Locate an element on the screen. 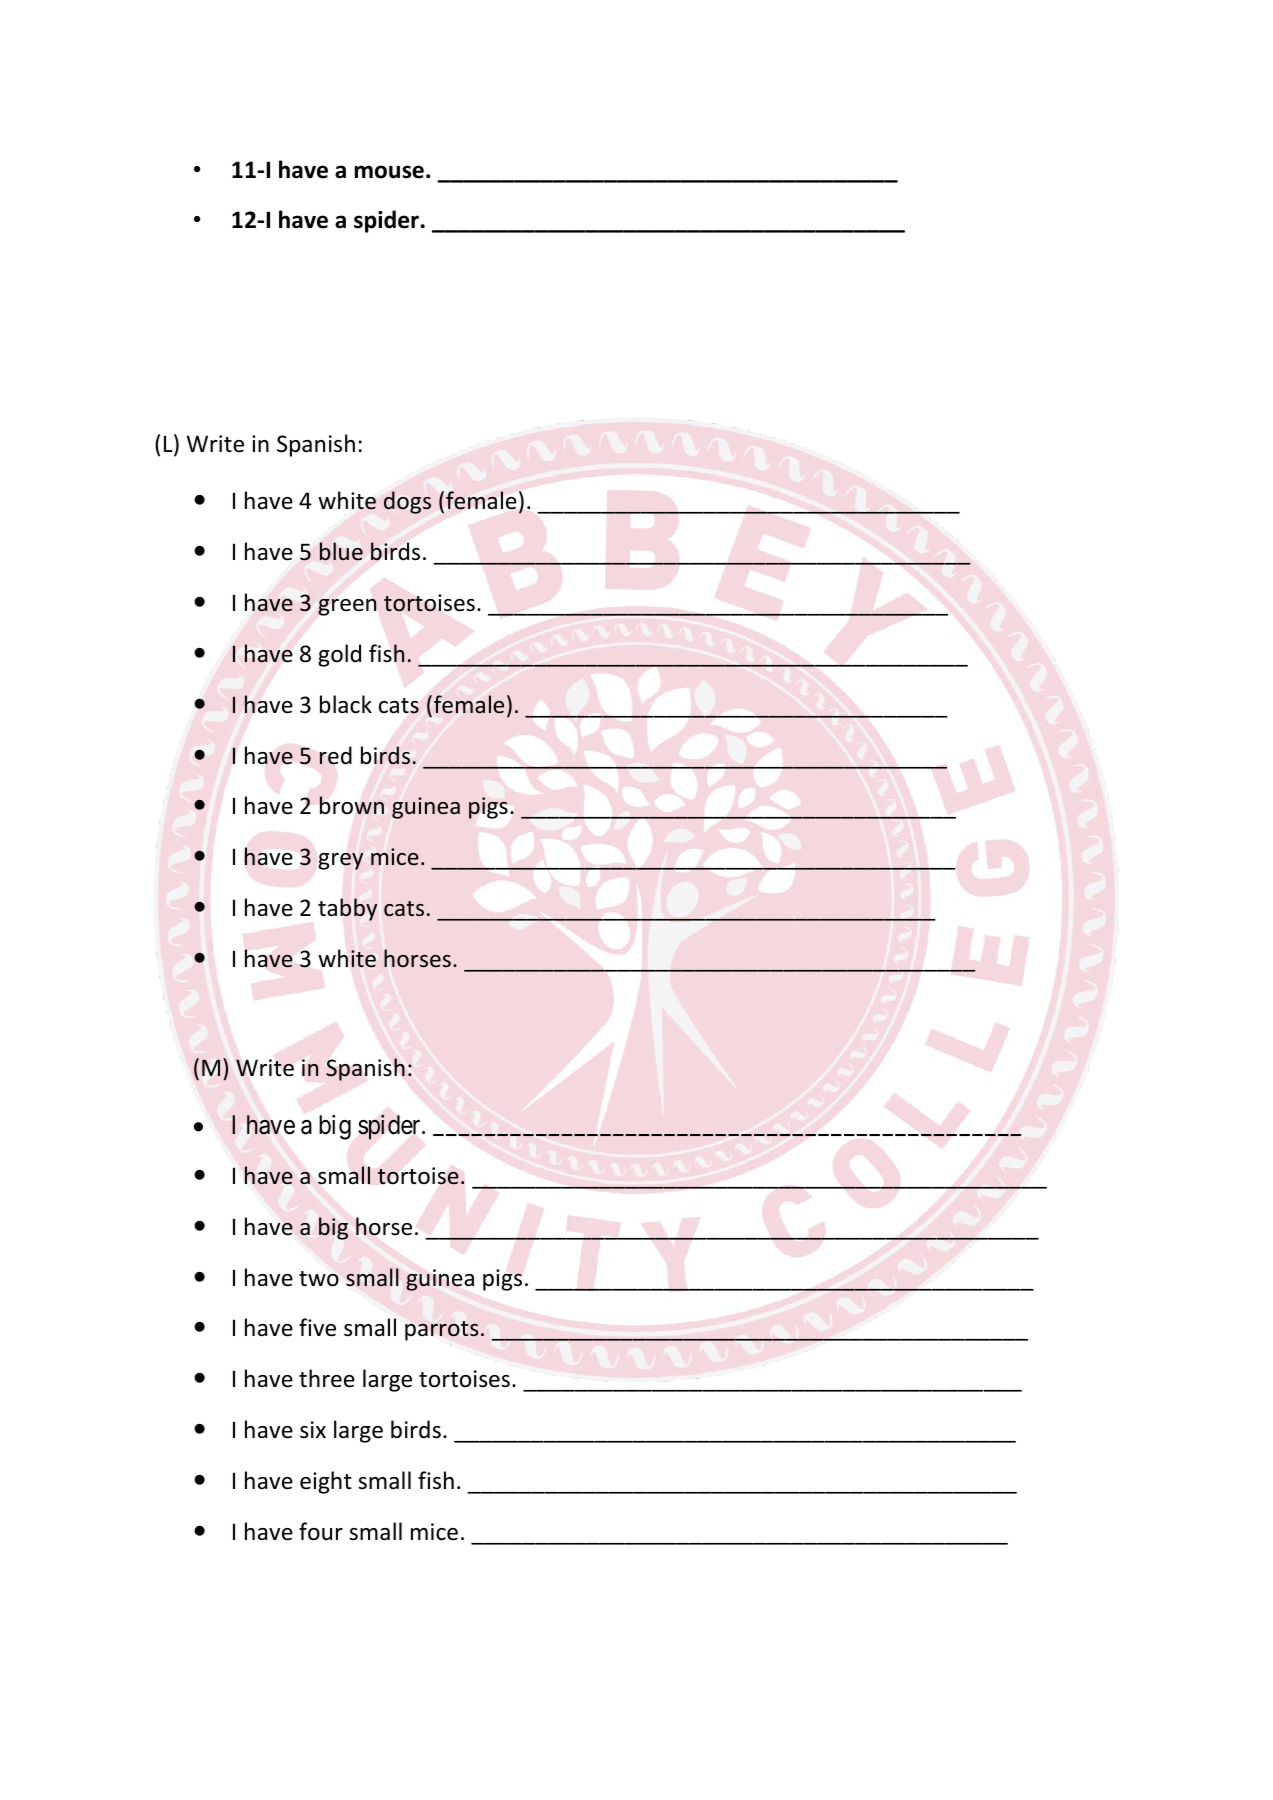 This screenshot has height=1800, width=1273. brown is located at coordinates (352, 805).
